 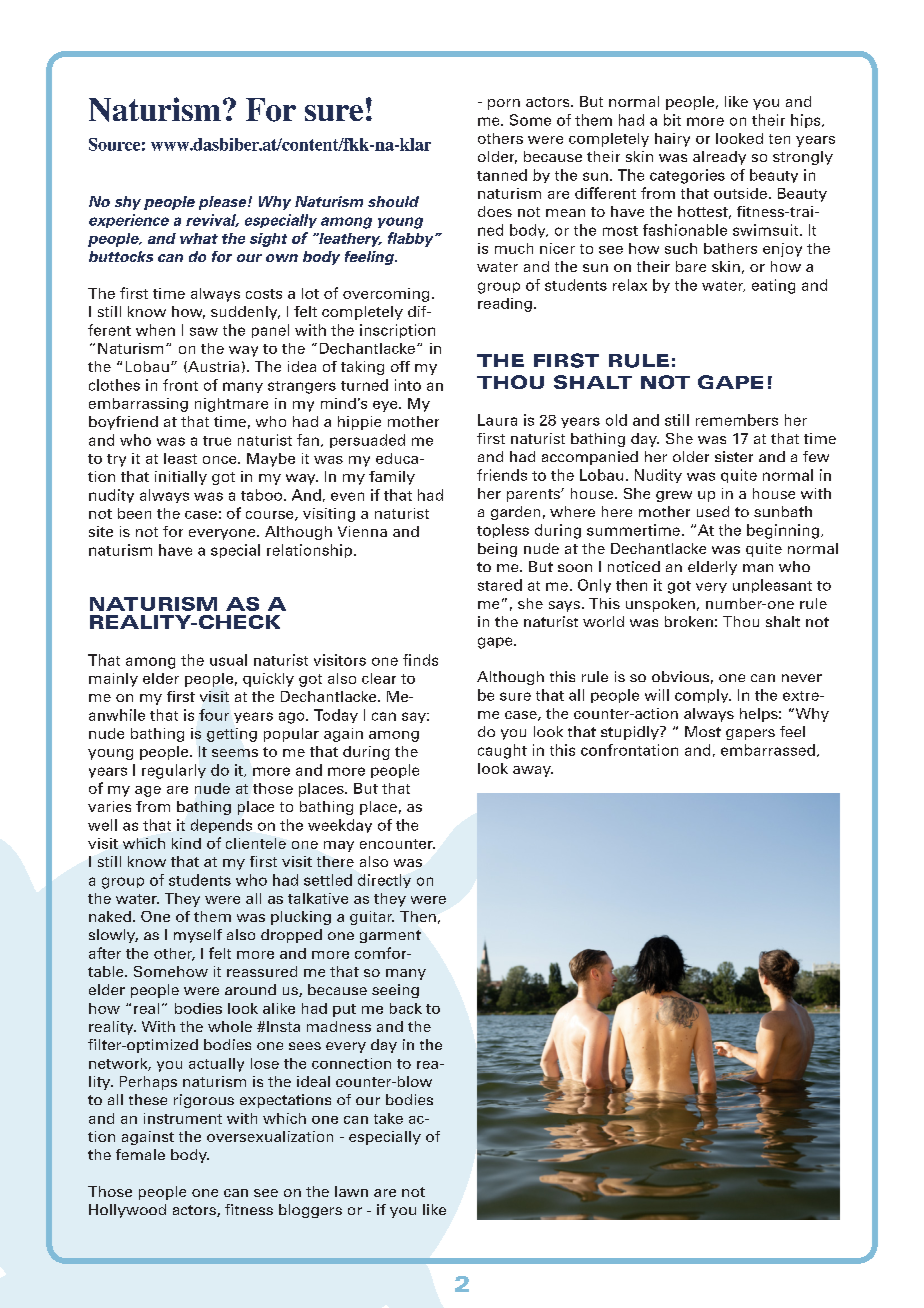 I want to click on already, so click(x=719, y=158).
